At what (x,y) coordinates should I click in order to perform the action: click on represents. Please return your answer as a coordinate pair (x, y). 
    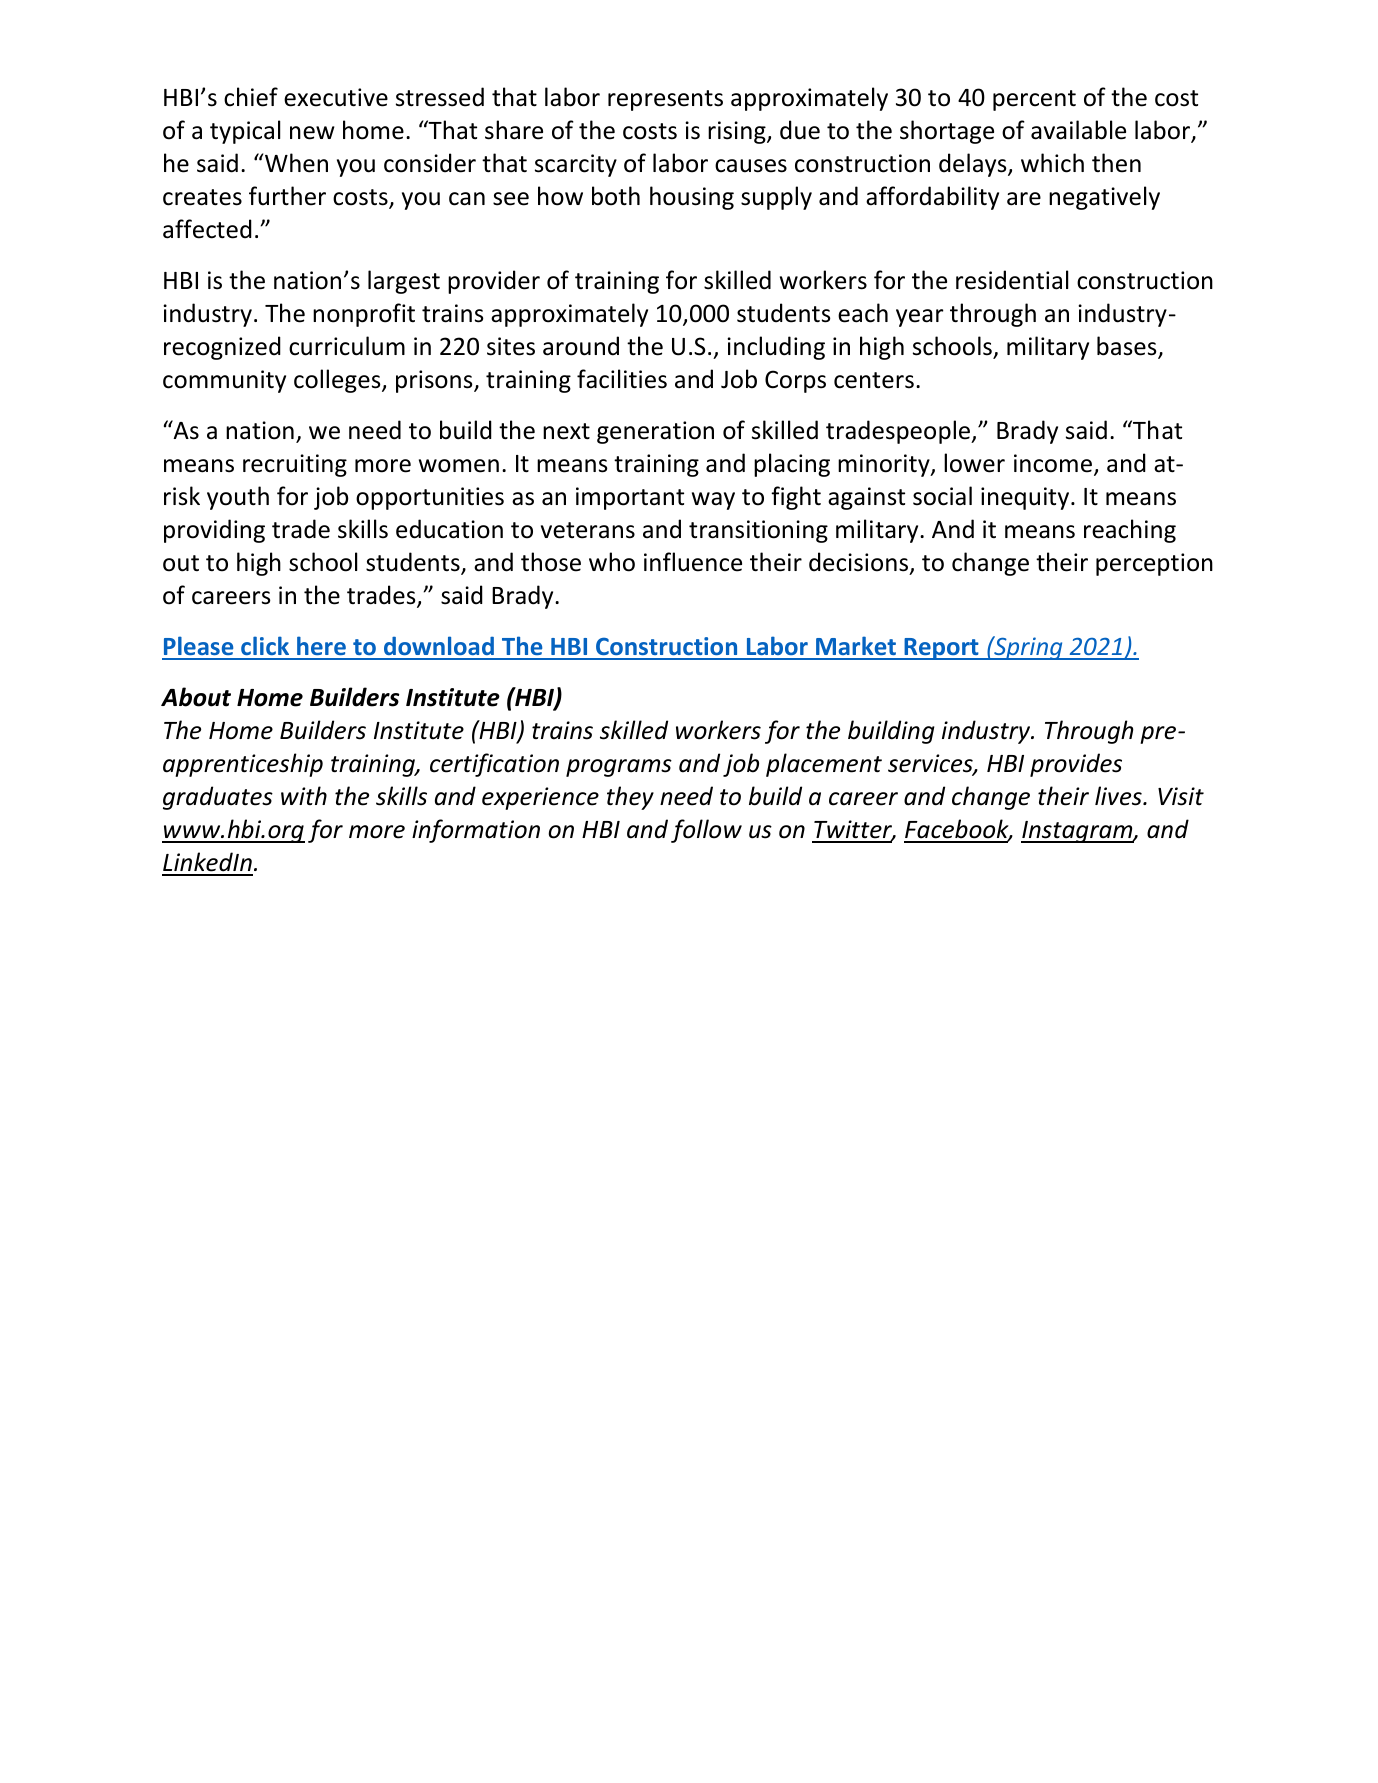
    Looking at the image, I should click on (665, 100).
